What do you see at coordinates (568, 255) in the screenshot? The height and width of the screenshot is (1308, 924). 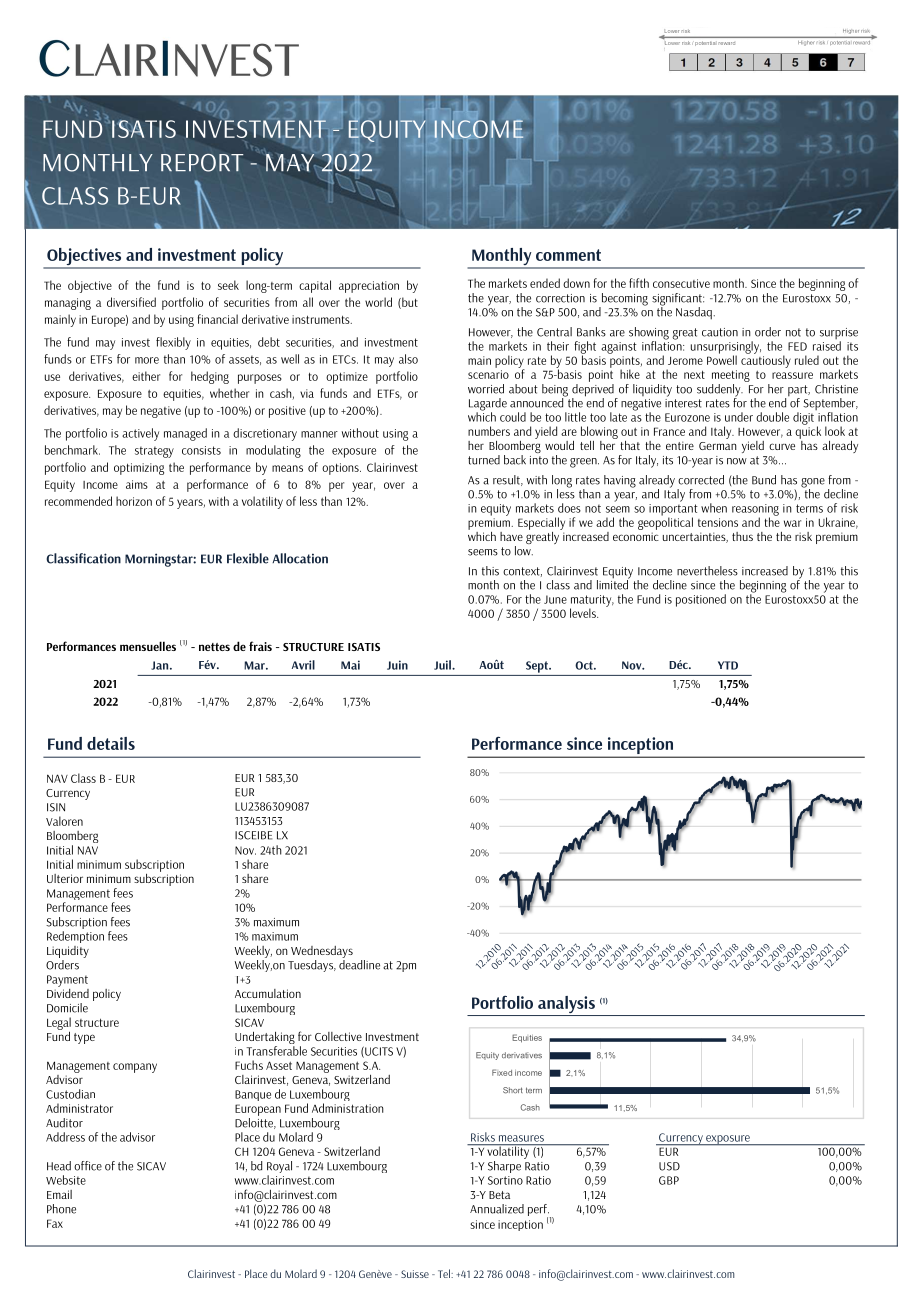 I see `comment` at bounding box center [568, 255].
